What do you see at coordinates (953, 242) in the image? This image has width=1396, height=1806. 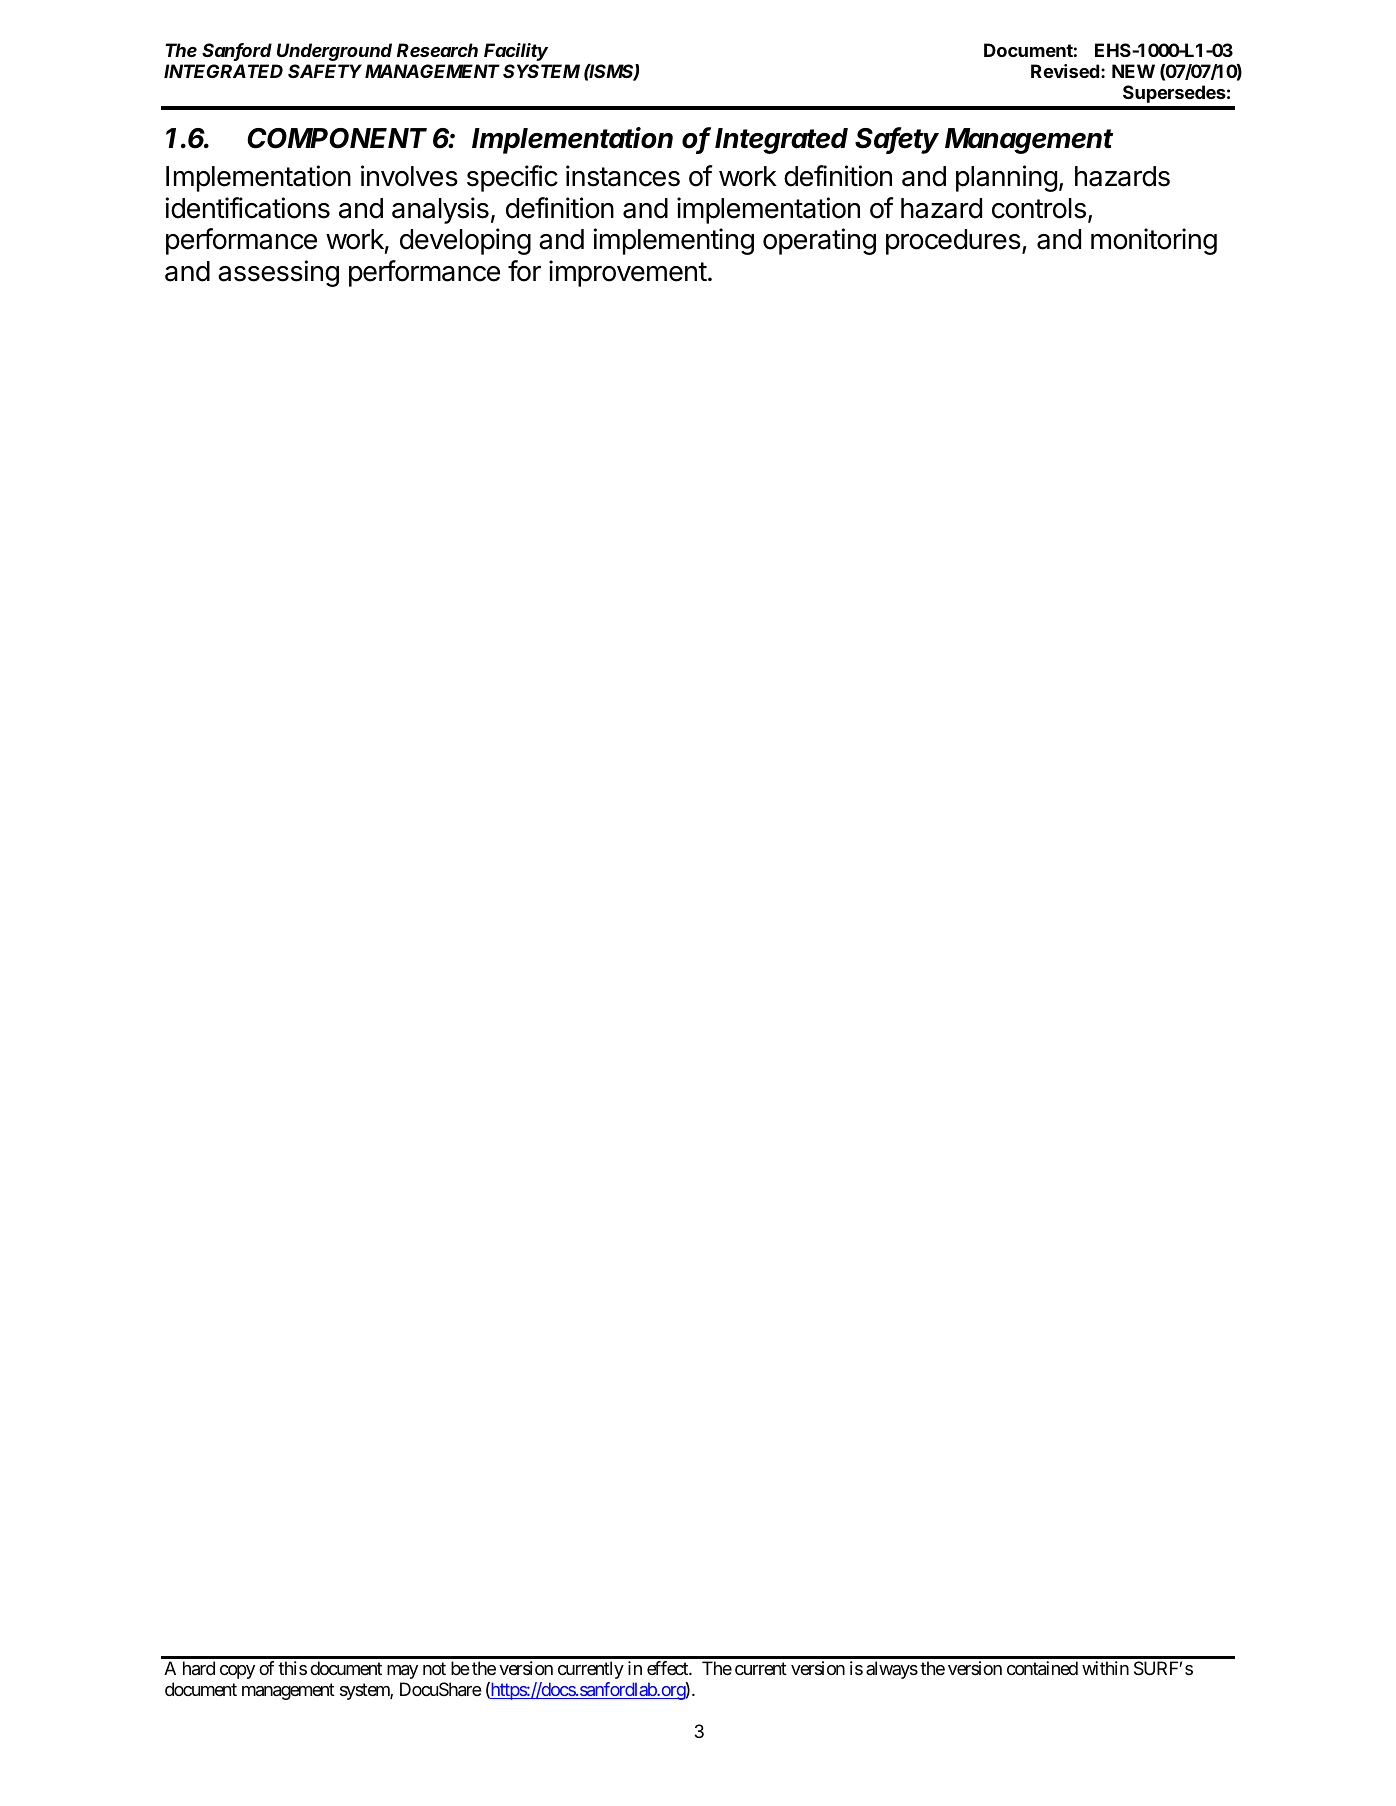 I see `procedures` at bounding box center [953, 242].
